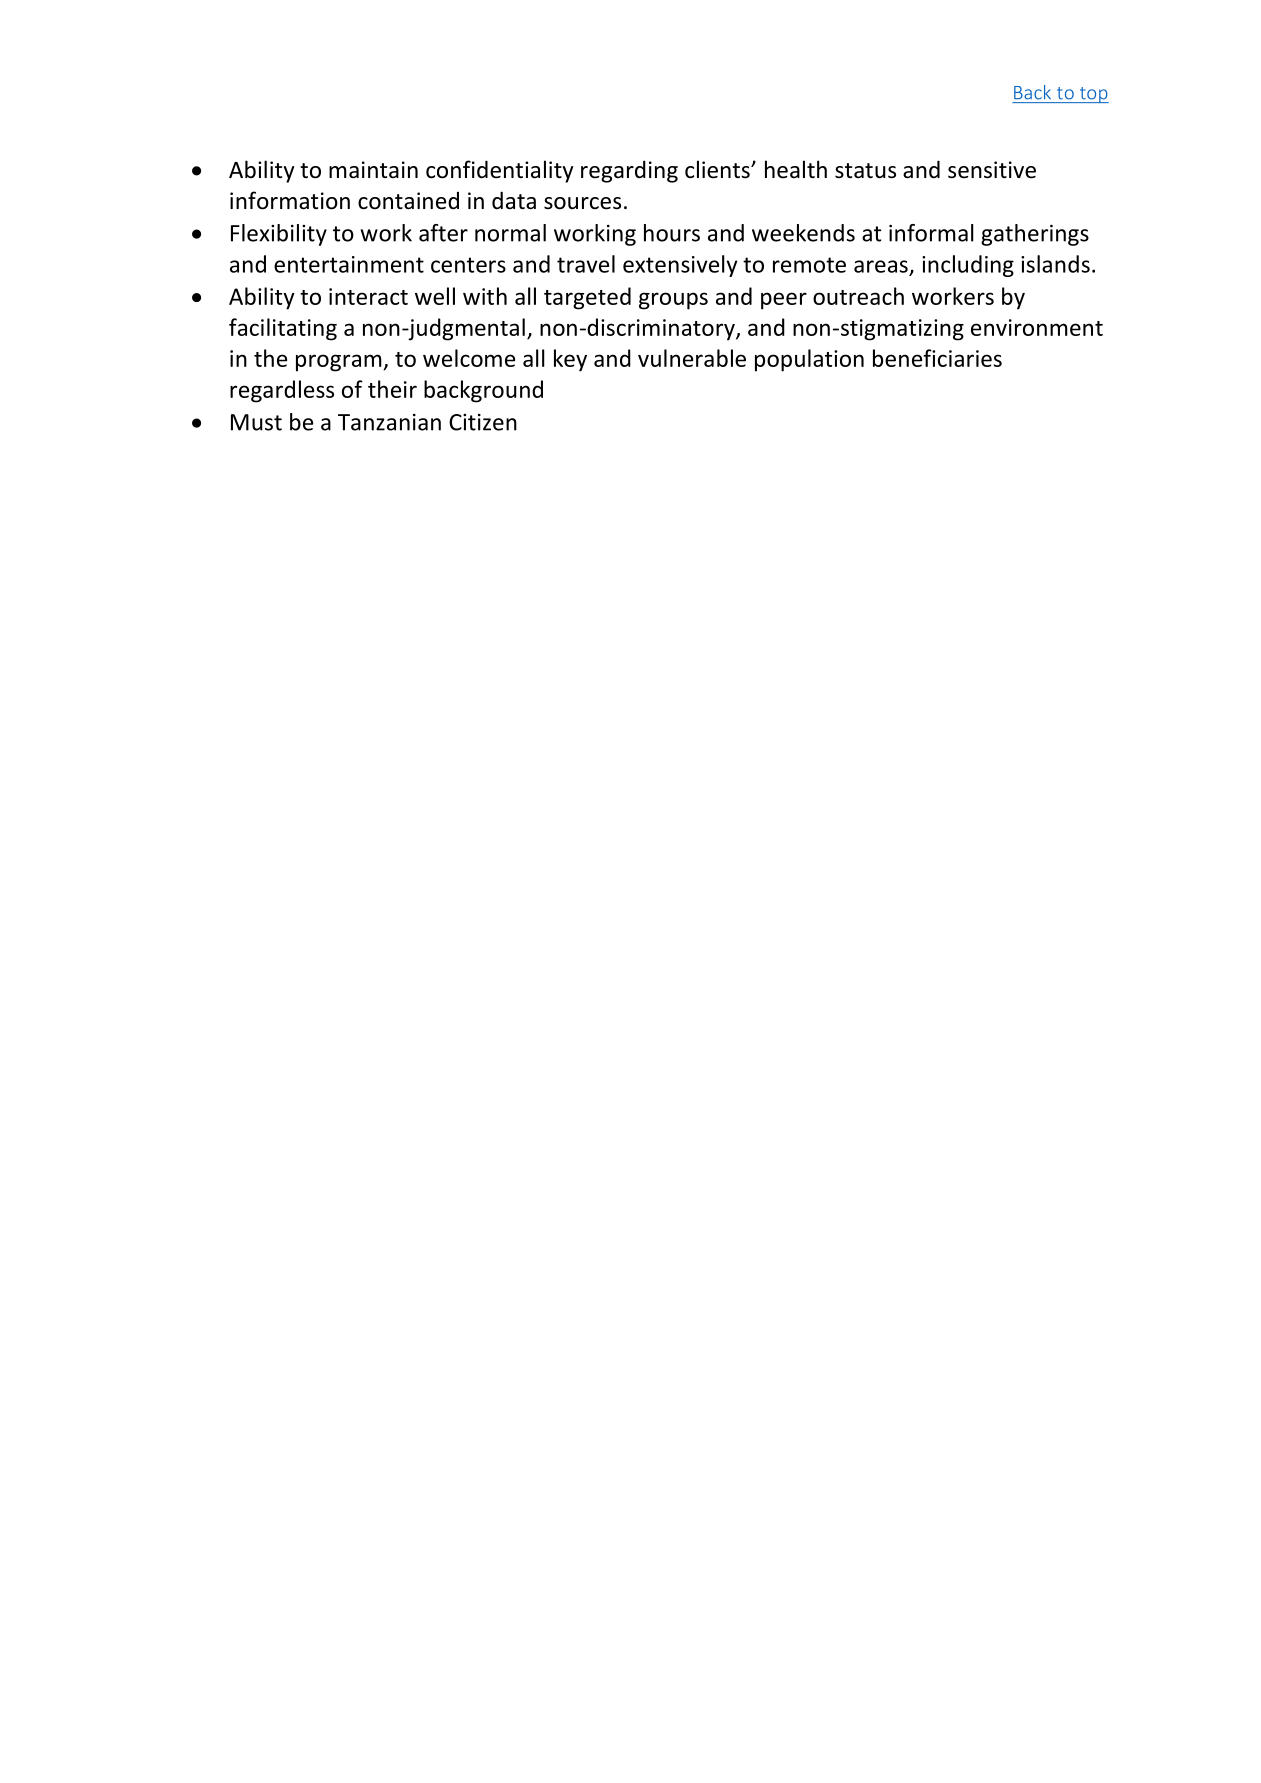  I want to click on contained, so click(408, 201).
